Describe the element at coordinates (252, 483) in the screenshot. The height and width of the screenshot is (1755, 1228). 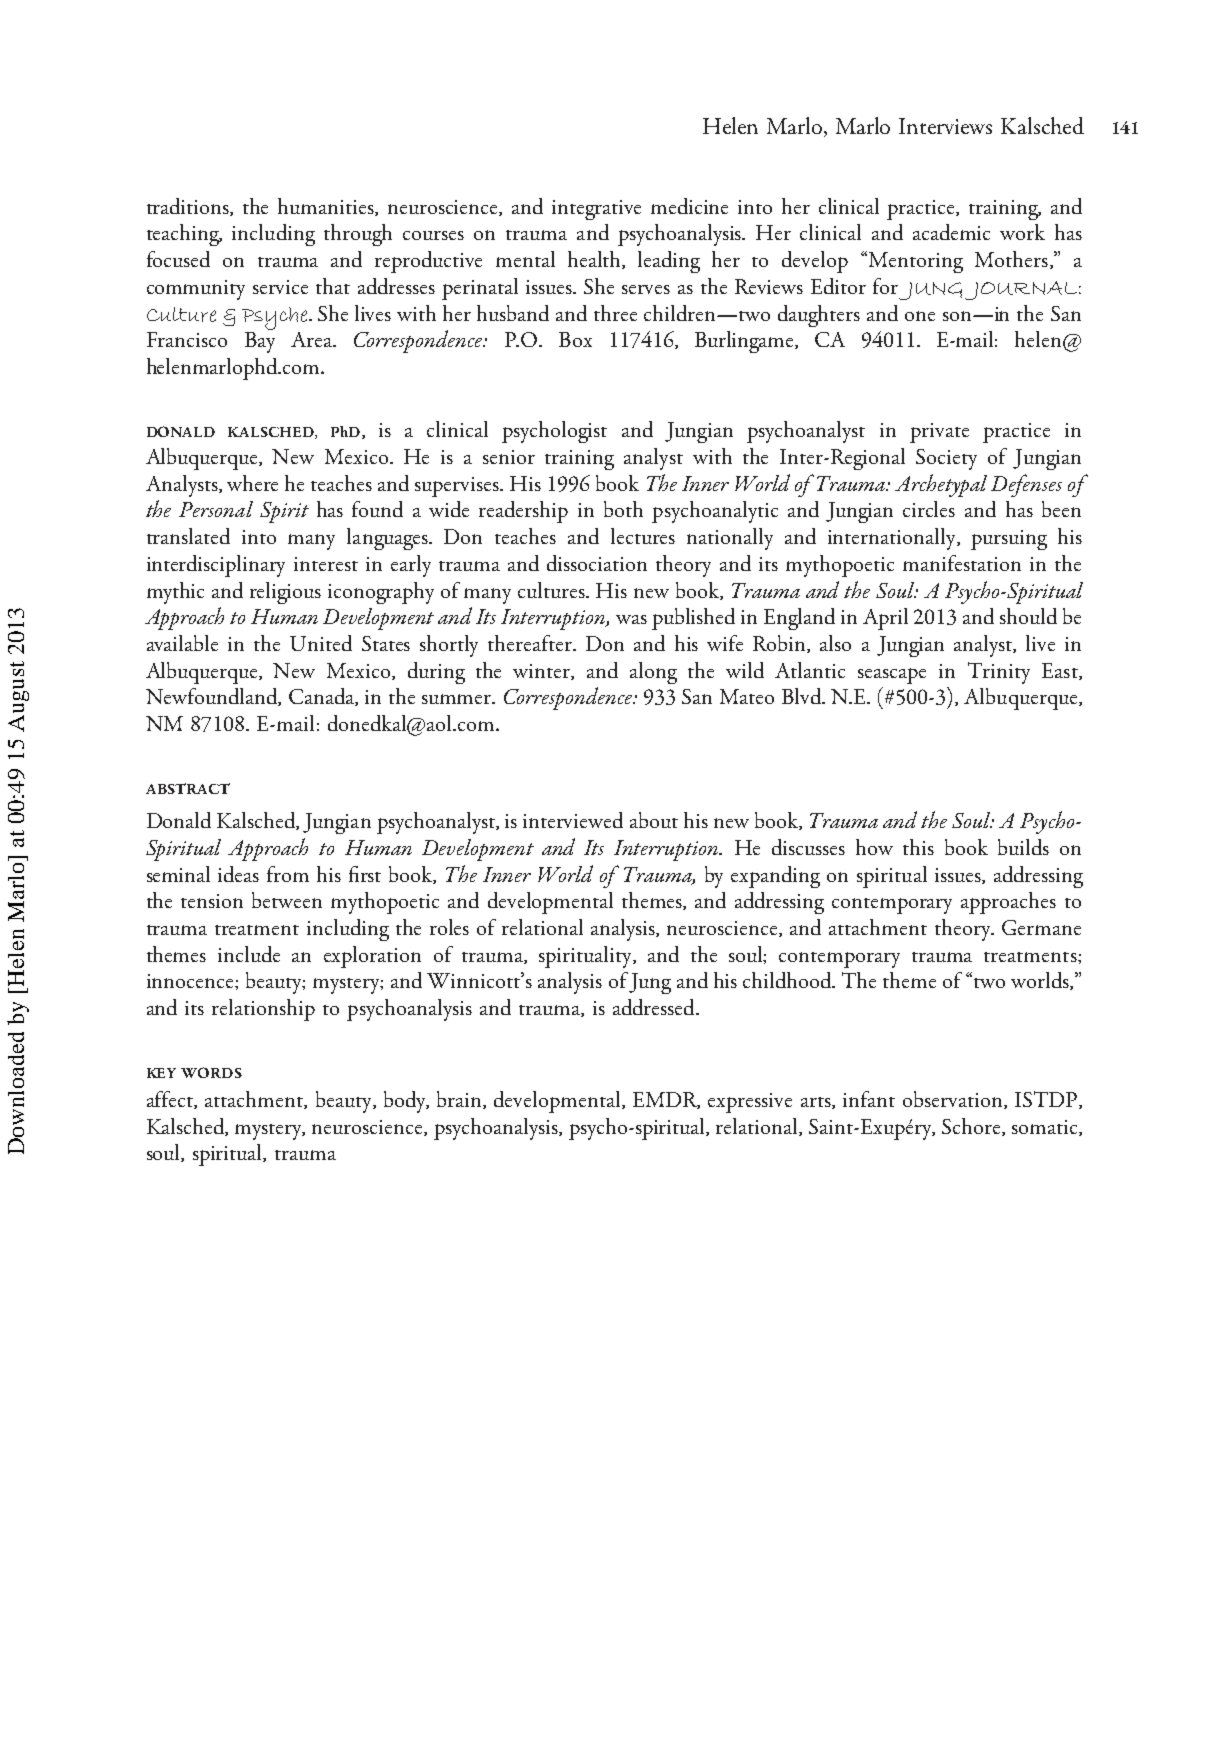
I see `where` at that location.
